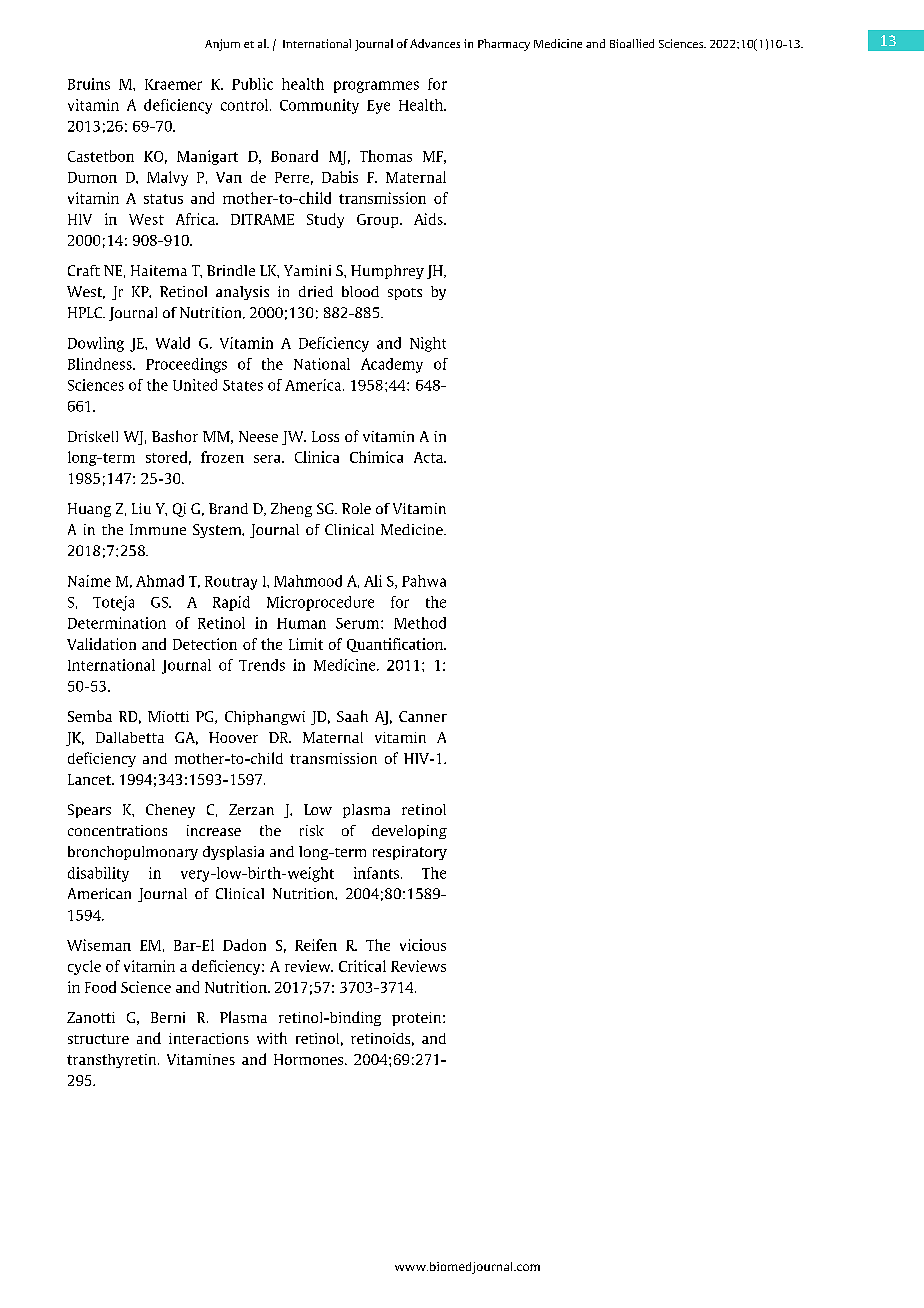  What do you see at coordinates (158, 529) in the document?
I see `Immune` at bounding box center [158, 529].
